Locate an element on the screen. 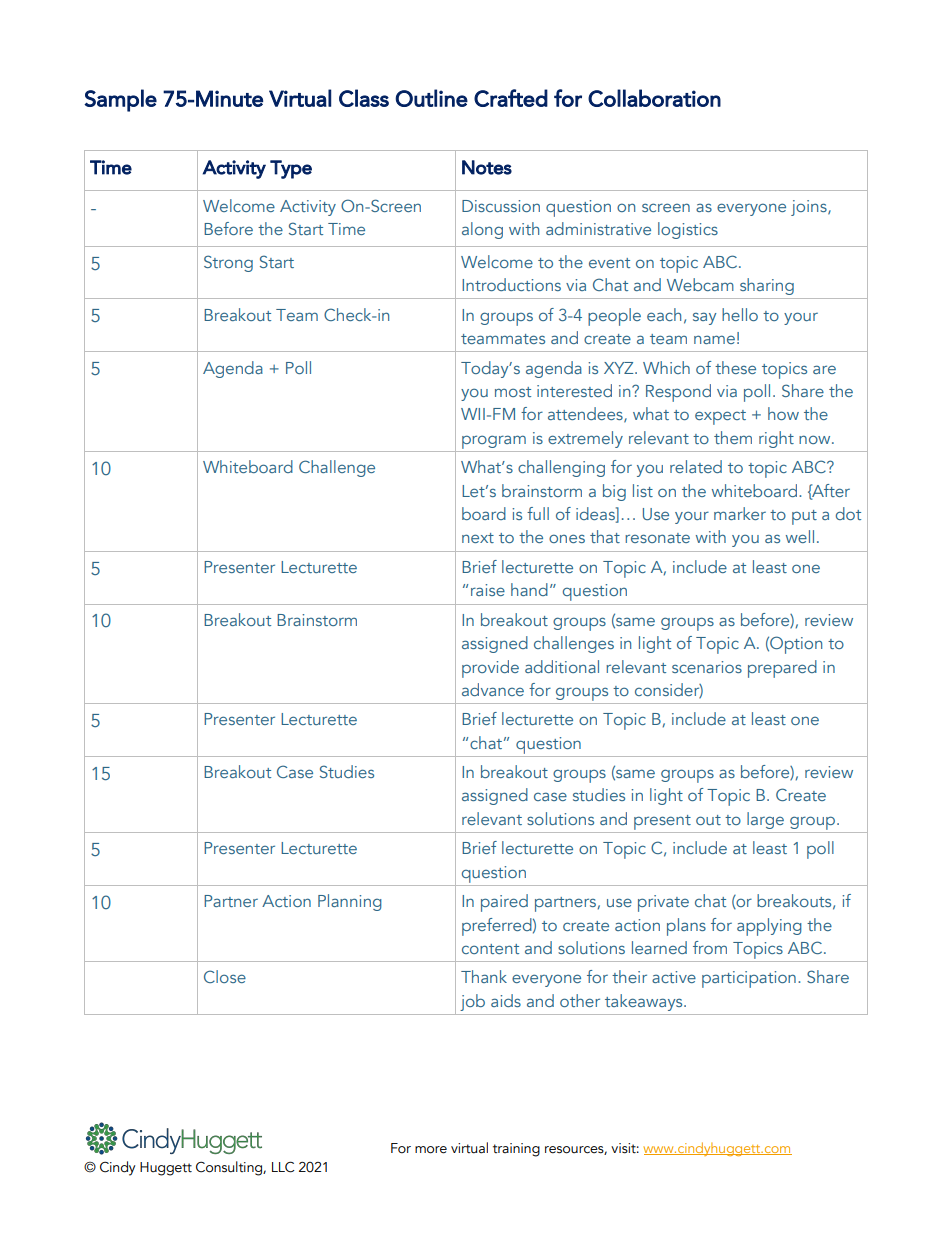 This screenshot has width=952, height=1233. right is located at coordinates (776, 439).
